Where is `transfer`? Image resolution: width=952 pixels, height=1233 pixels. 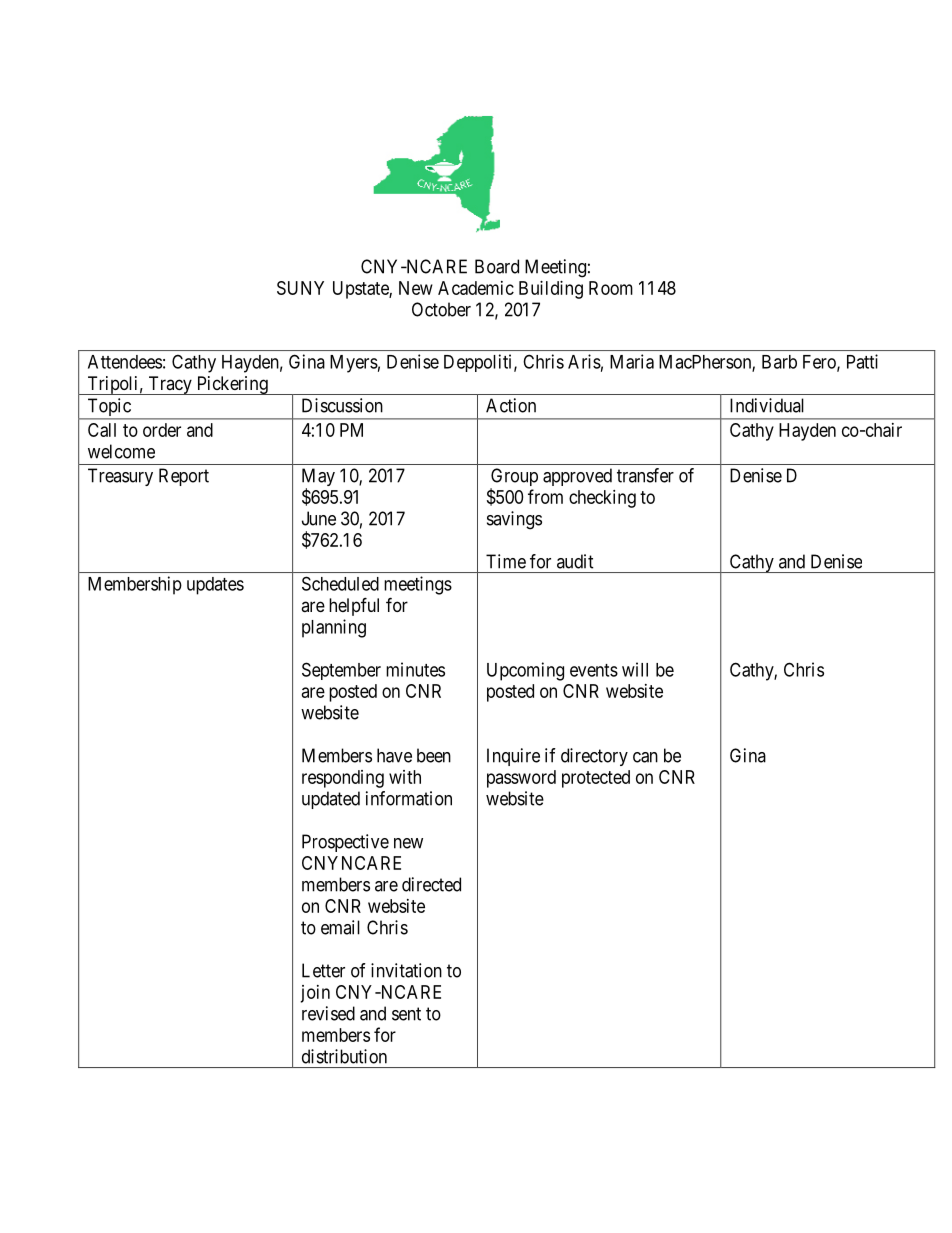
transfer is located at coordinates (645, 475).
